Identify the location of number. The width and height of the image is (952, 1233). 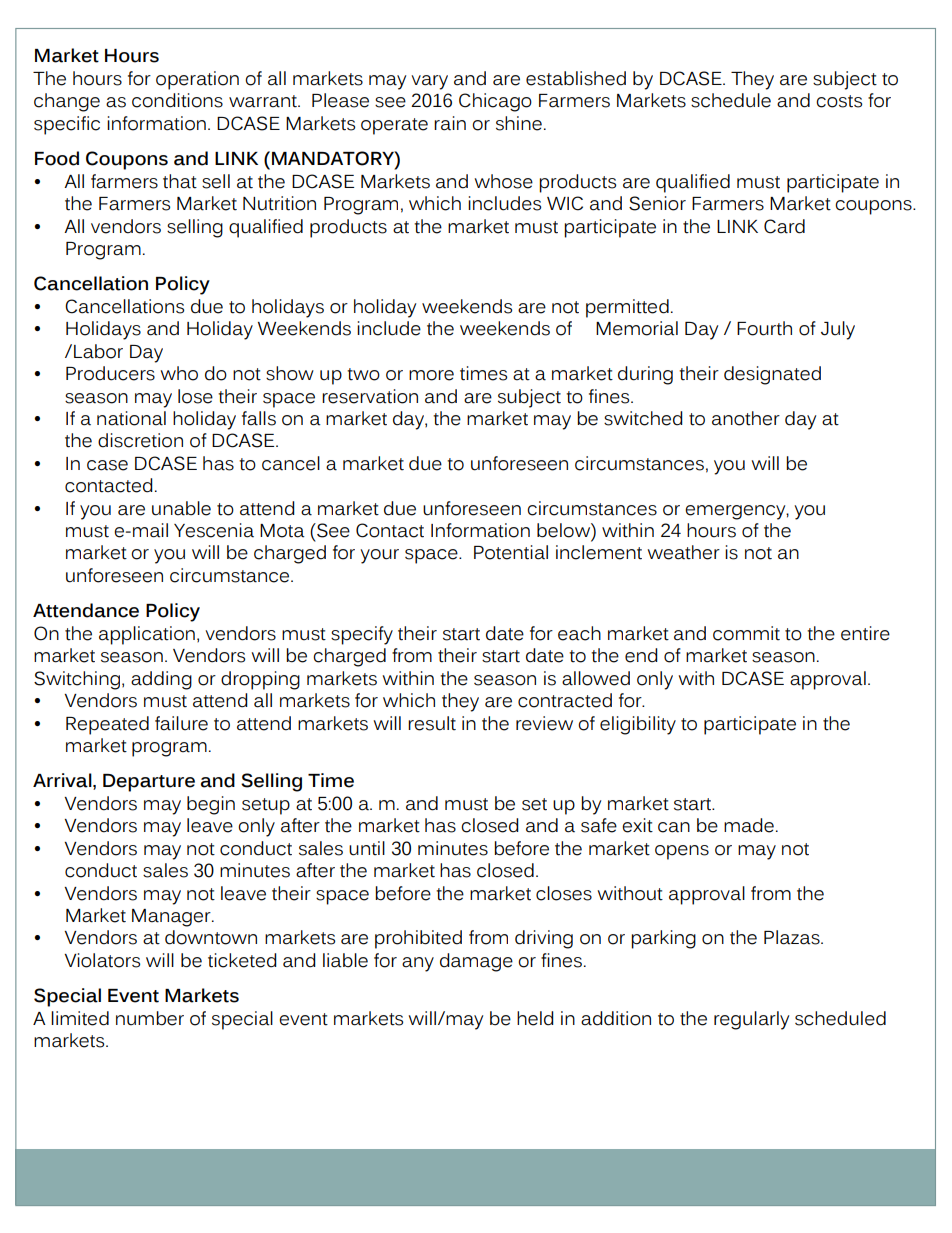
(150, 1018).
